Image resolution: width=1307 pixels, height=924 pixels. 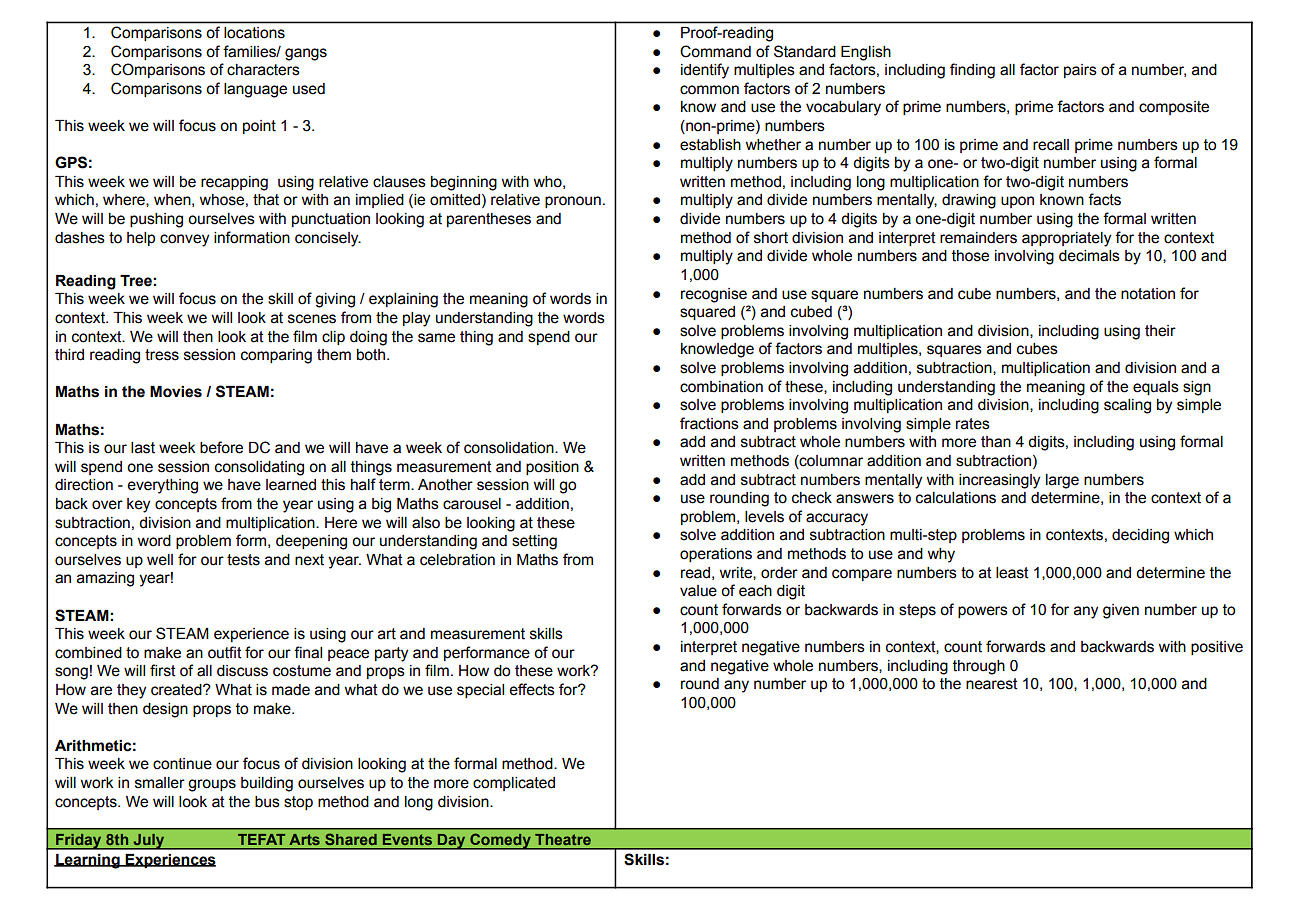 I want to click on complicated, so click(x=514, y=784).
